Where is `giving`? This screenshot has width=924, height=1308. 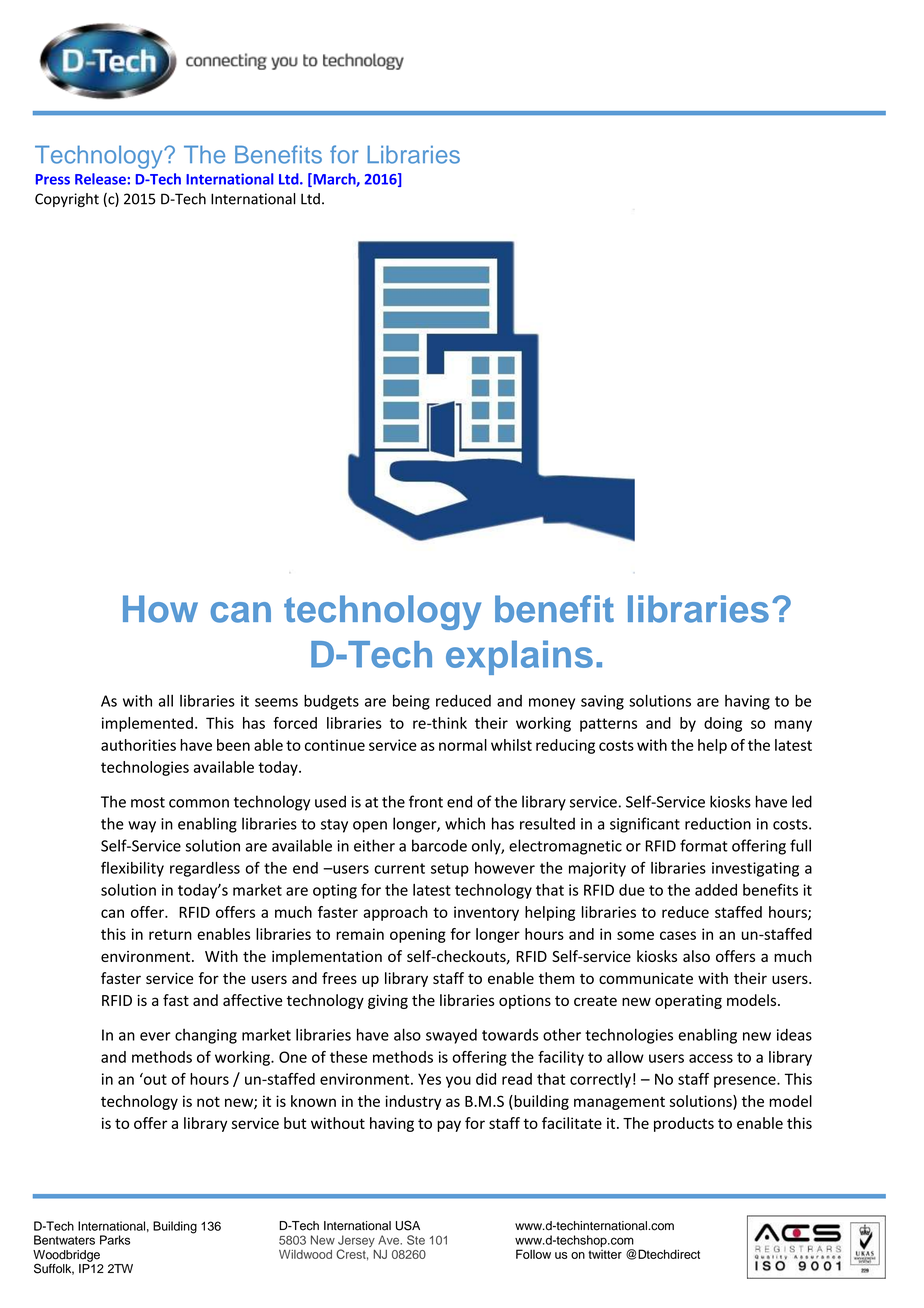
giving is located at coordinates (388, 1002).
